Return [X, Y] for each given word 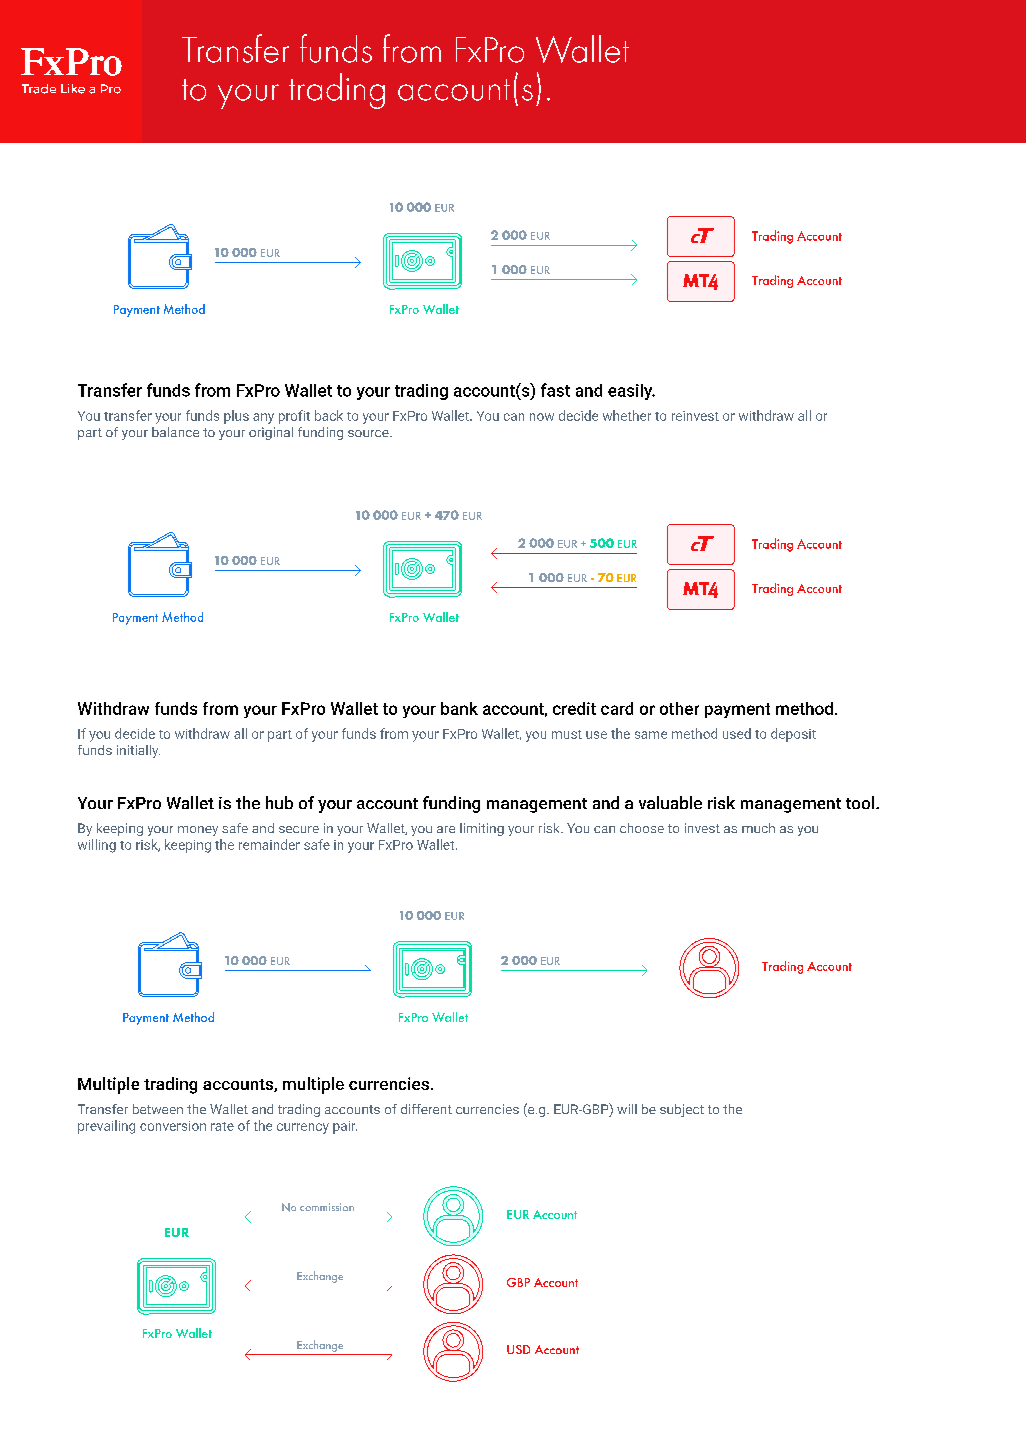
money [198, 831]
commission [327, 1207]
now [542, 417]
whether [627, 415]
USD [518, 1349]
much [758, 828]
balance [175, 432]
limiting [482, 829]
